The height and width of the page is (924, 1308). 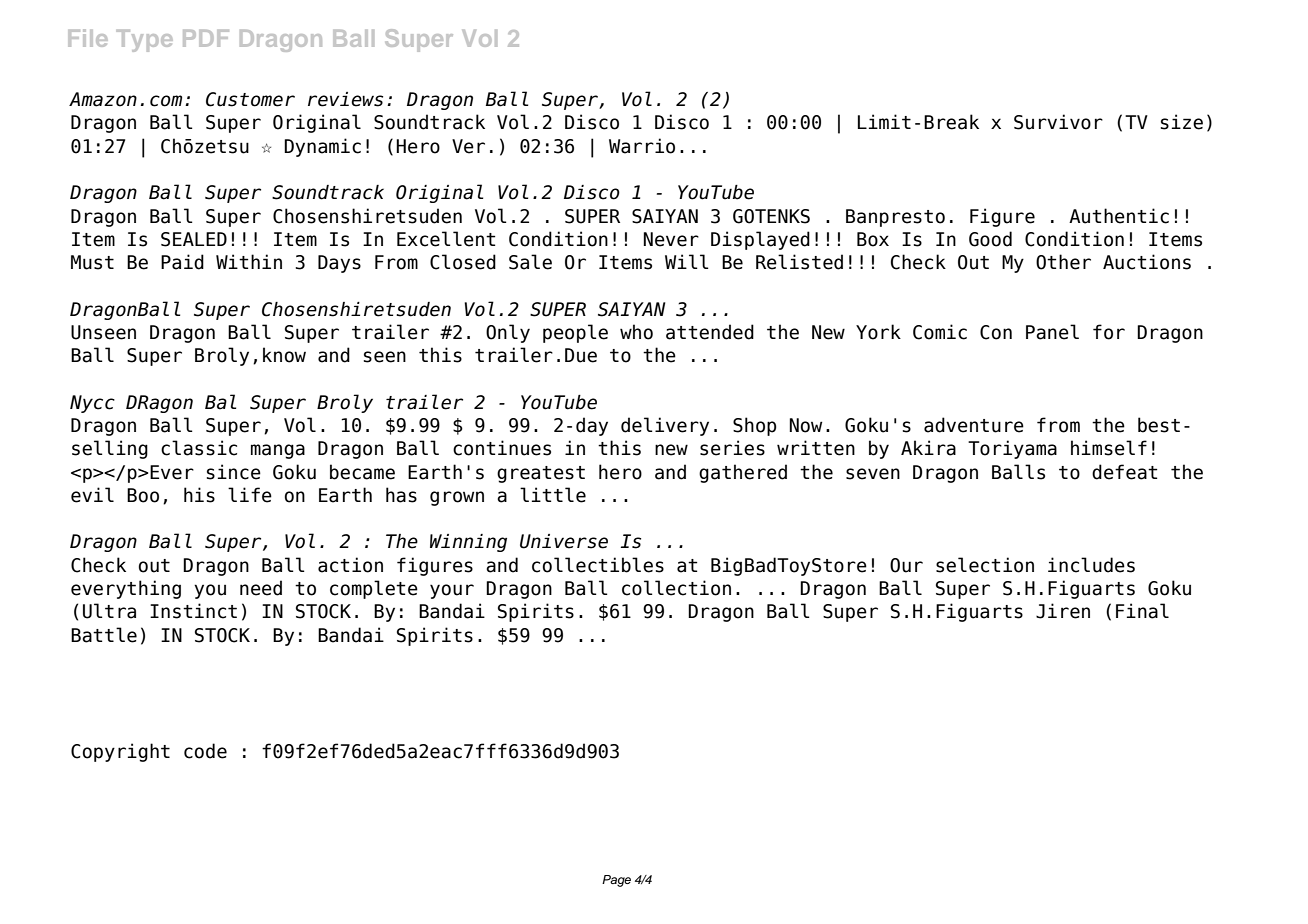 I want to click on Survivor, so click(x=1058, y=122).
